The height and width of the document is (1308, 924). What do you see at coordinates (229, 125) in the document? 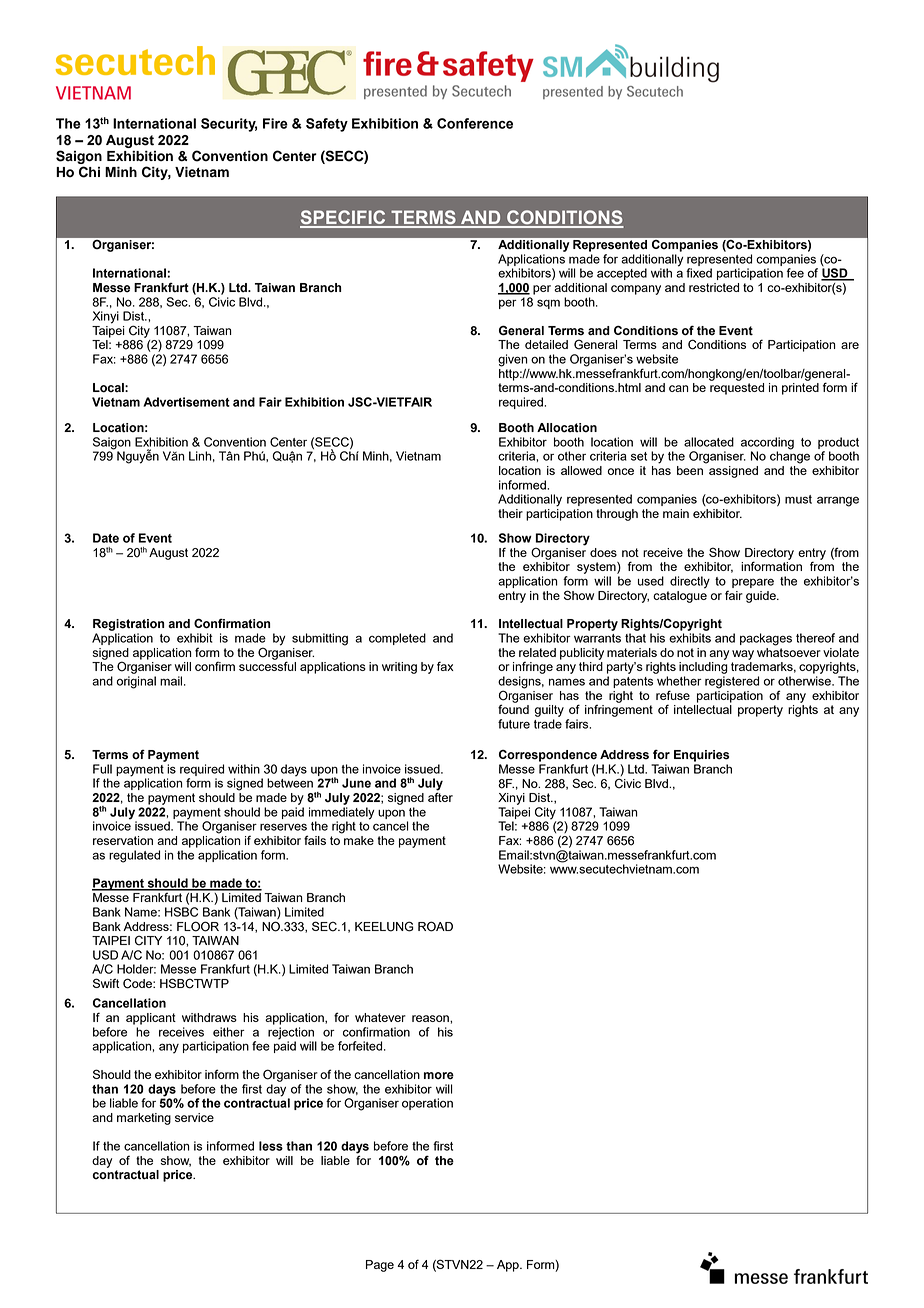
I see `Security` at bounding box center [229, 125].
